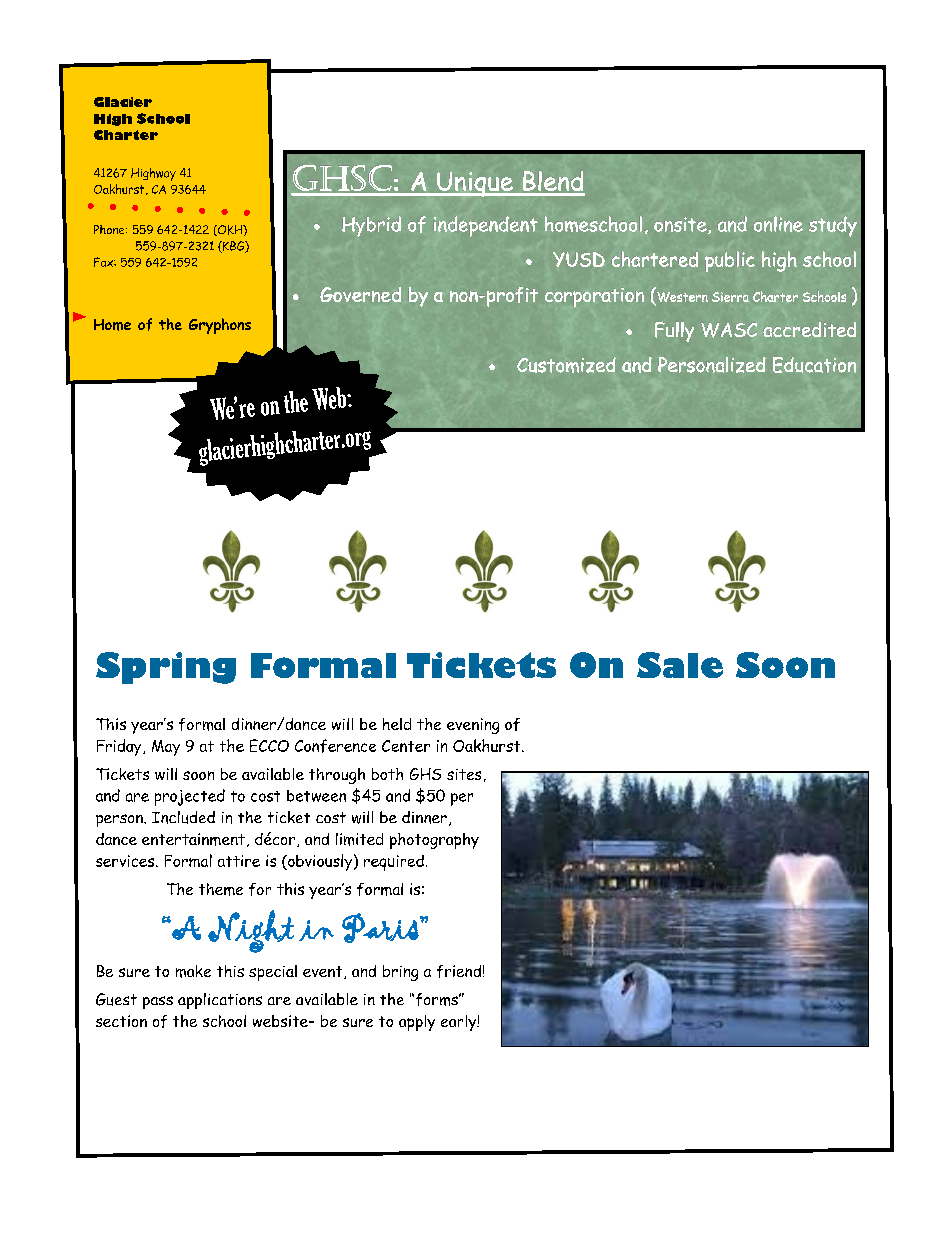 The image size is (952, 1233). Describe the element at coordinates (190, 797) in the screenshot. I see `projected` at that location.
